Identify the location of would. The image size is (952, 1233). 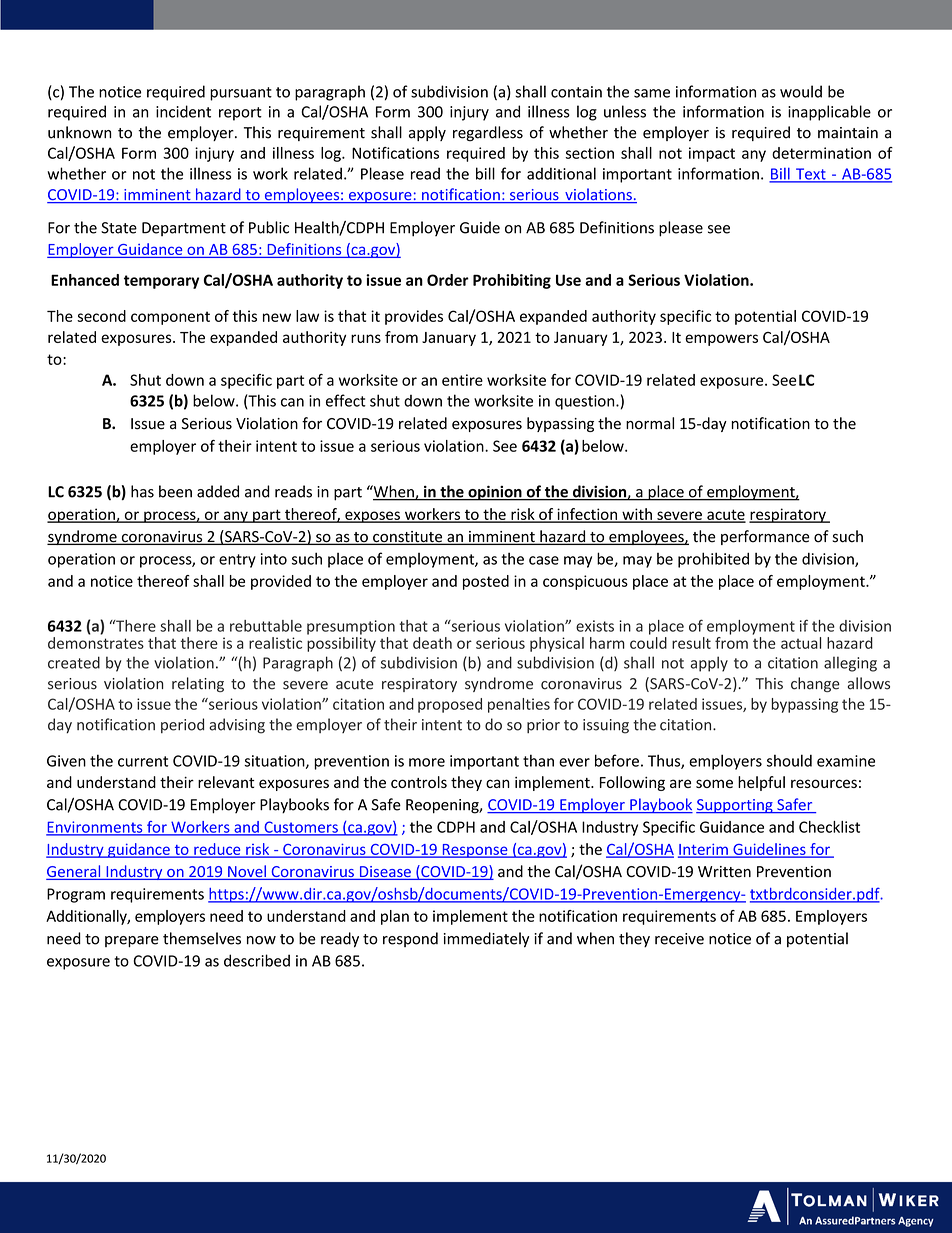
(801, 91).
